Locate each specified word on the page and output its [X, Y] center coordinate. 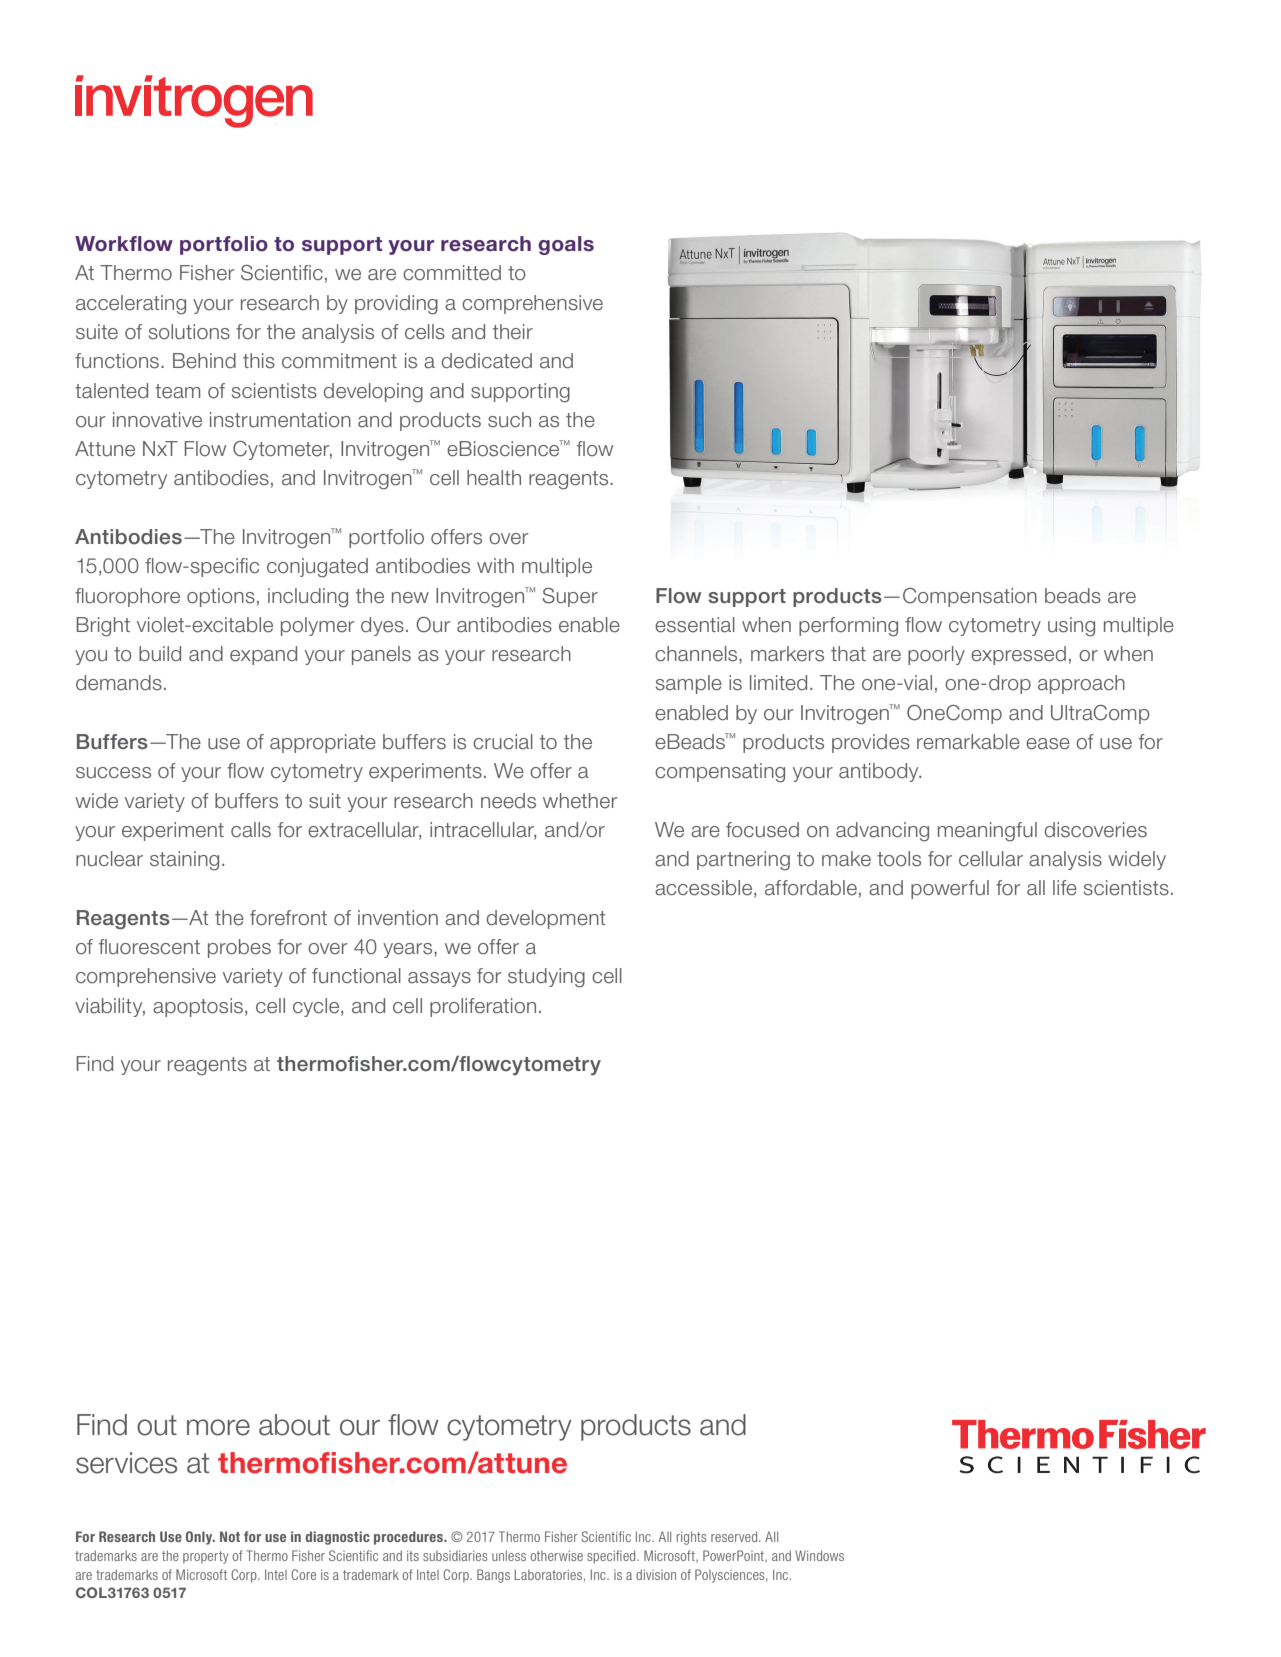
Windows [819, 1555]
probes [239, 948]
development [546, 919]
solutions [189, 332]
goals [566, 245]
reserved [735, 1536]
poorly [936, 655]
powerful [950, 889]
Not [230, 1536]
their [513, 332]
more [218, 1427]
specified [612, 1557]
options [221, 597]
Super [570, 597]
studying [546, 978]
